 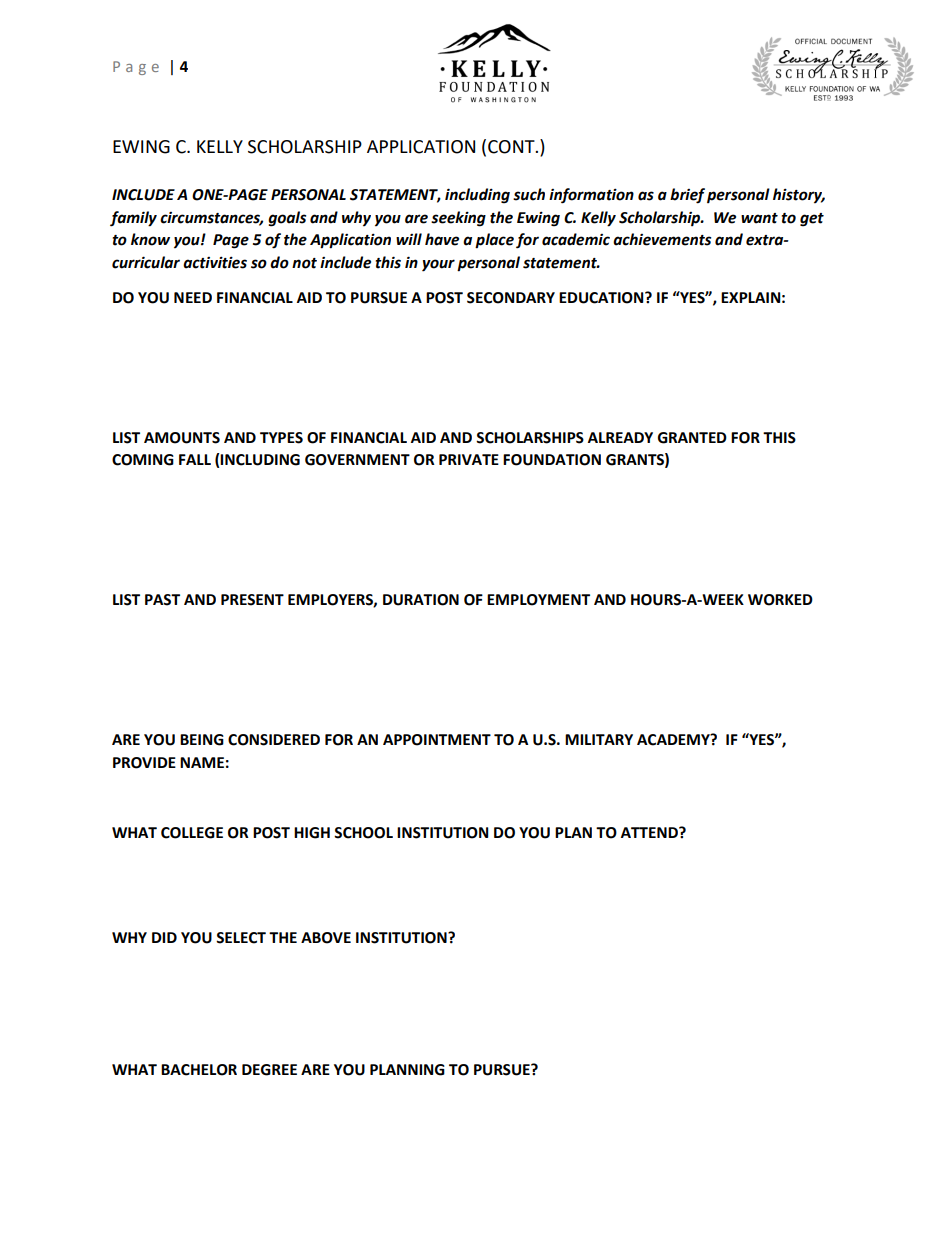 What do you see at coordinates (199, 1070) in the page?
I see `BACHELOR` at bounding box center [199, 1070].
